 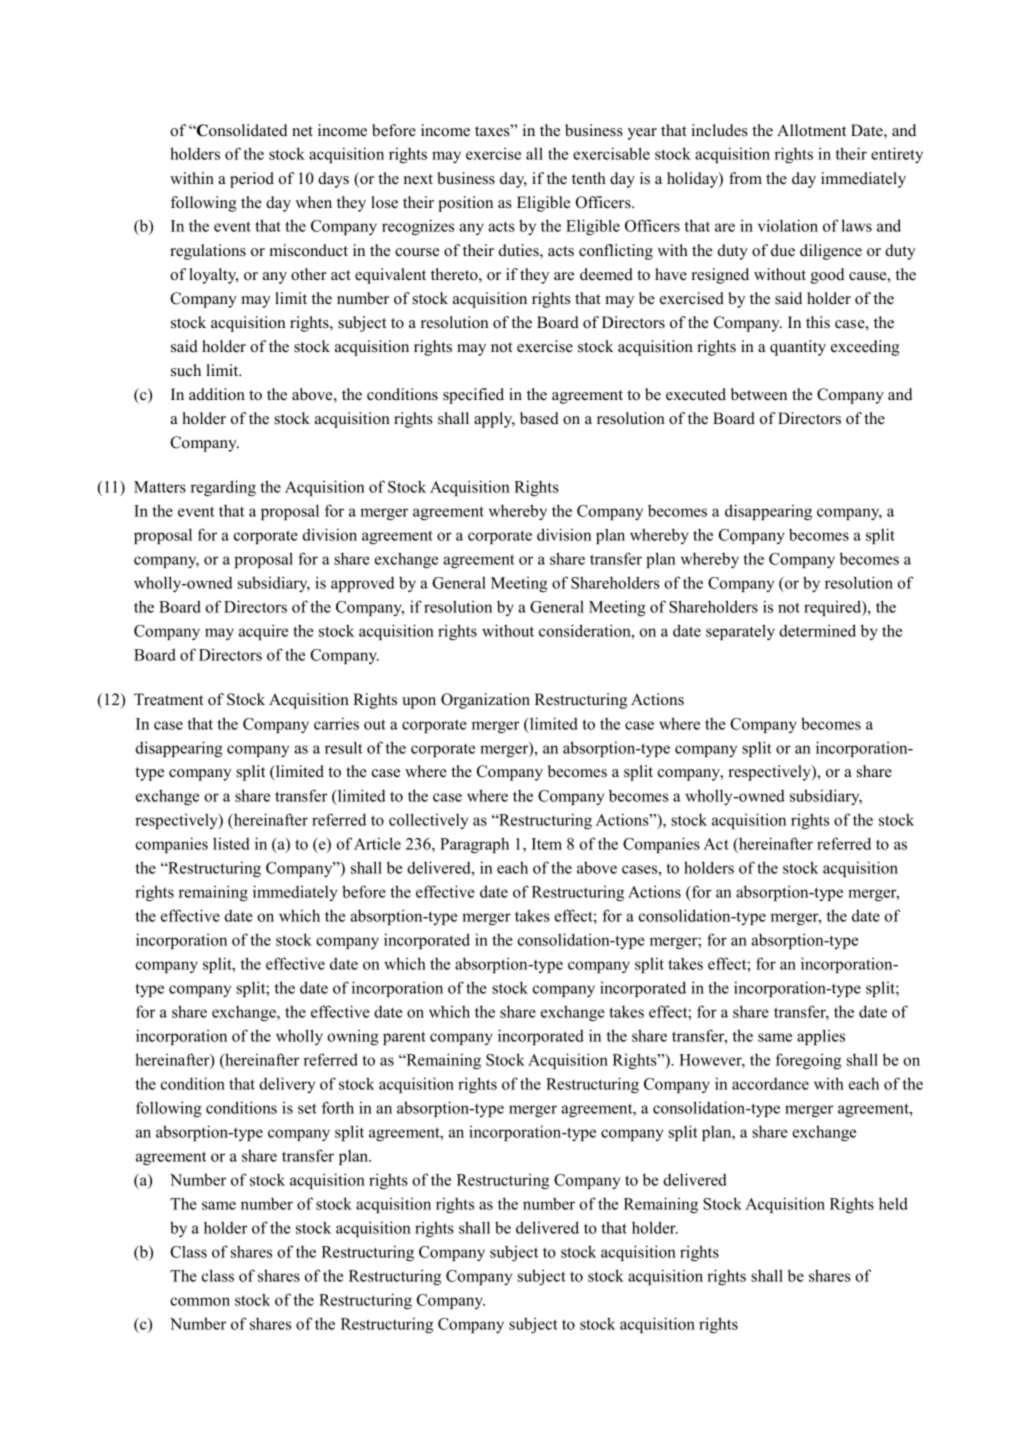 What do you see at coordinates (252, 180) in the page?
I see `period` at bounding box center [252, 180].
